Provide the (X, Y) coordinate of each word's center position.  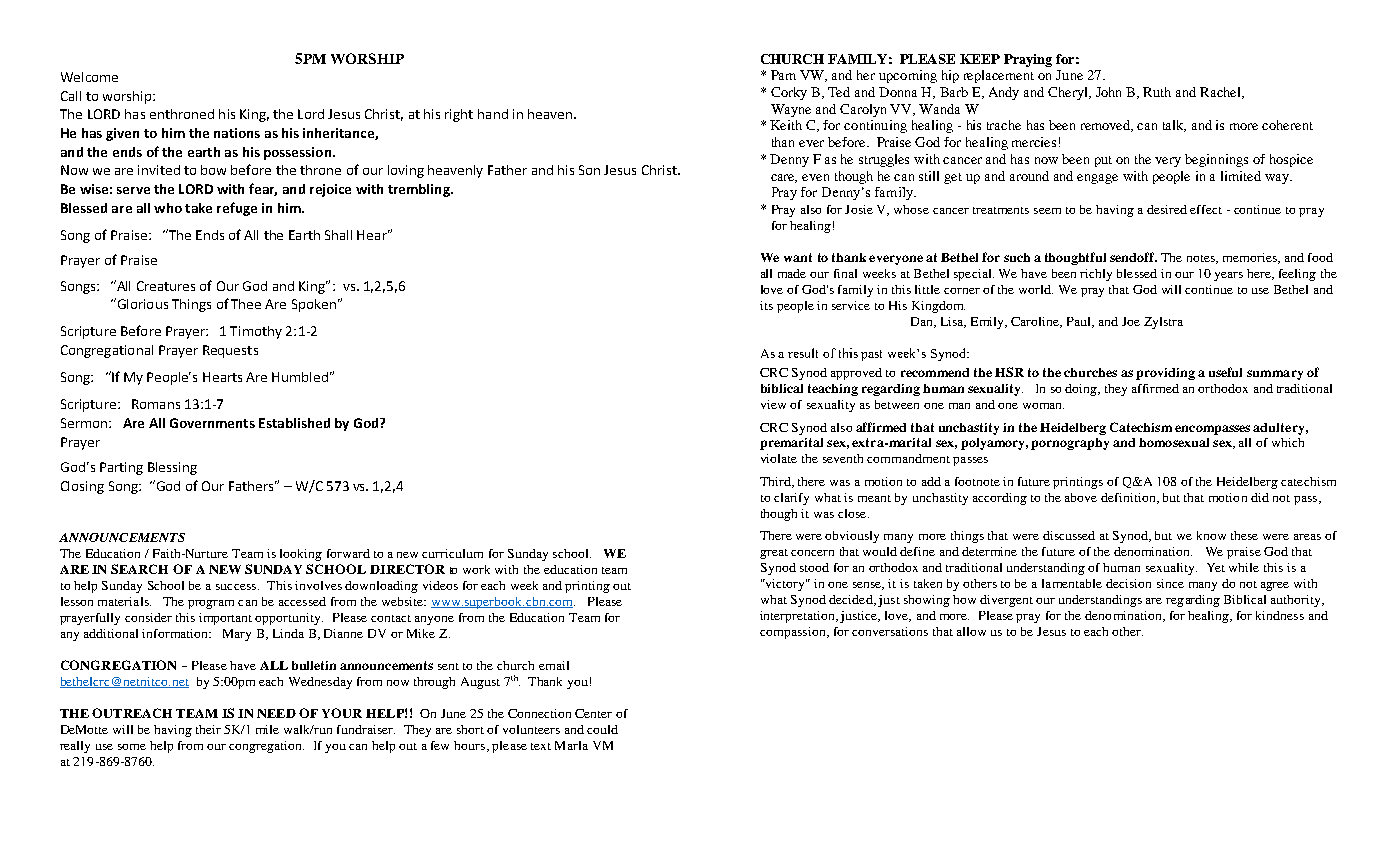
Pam (783, 75)
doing (1082, 390)
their (208, 729)
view (773, 404)
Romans (156, 404)
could (602, 729)
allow (971, 631)
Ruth (1157, 92)
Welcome (89, 77)
